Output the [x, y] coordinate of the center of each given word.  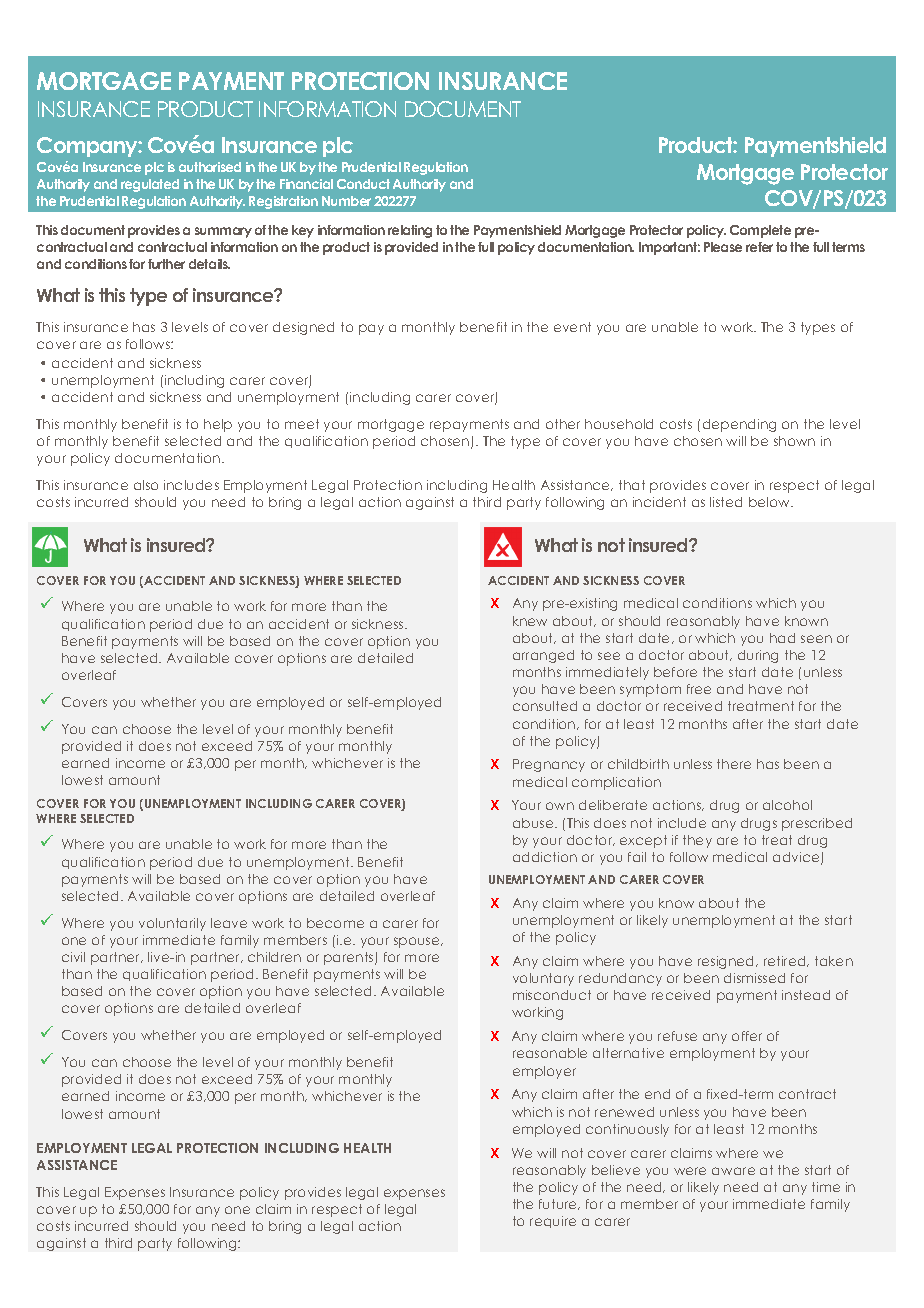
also [146, 485]
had [782, 638]
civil [73, 957]
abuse [534, 823]
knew [530, 621]
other [563, 424]
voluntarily [172, 924]
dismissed [754, 978]
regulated [150, 185]
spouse [418, 942]
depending [739, 425]
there [734, 764]
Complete [760, 231]
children [274, 957]
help [218, 425]
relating [410, 231]
